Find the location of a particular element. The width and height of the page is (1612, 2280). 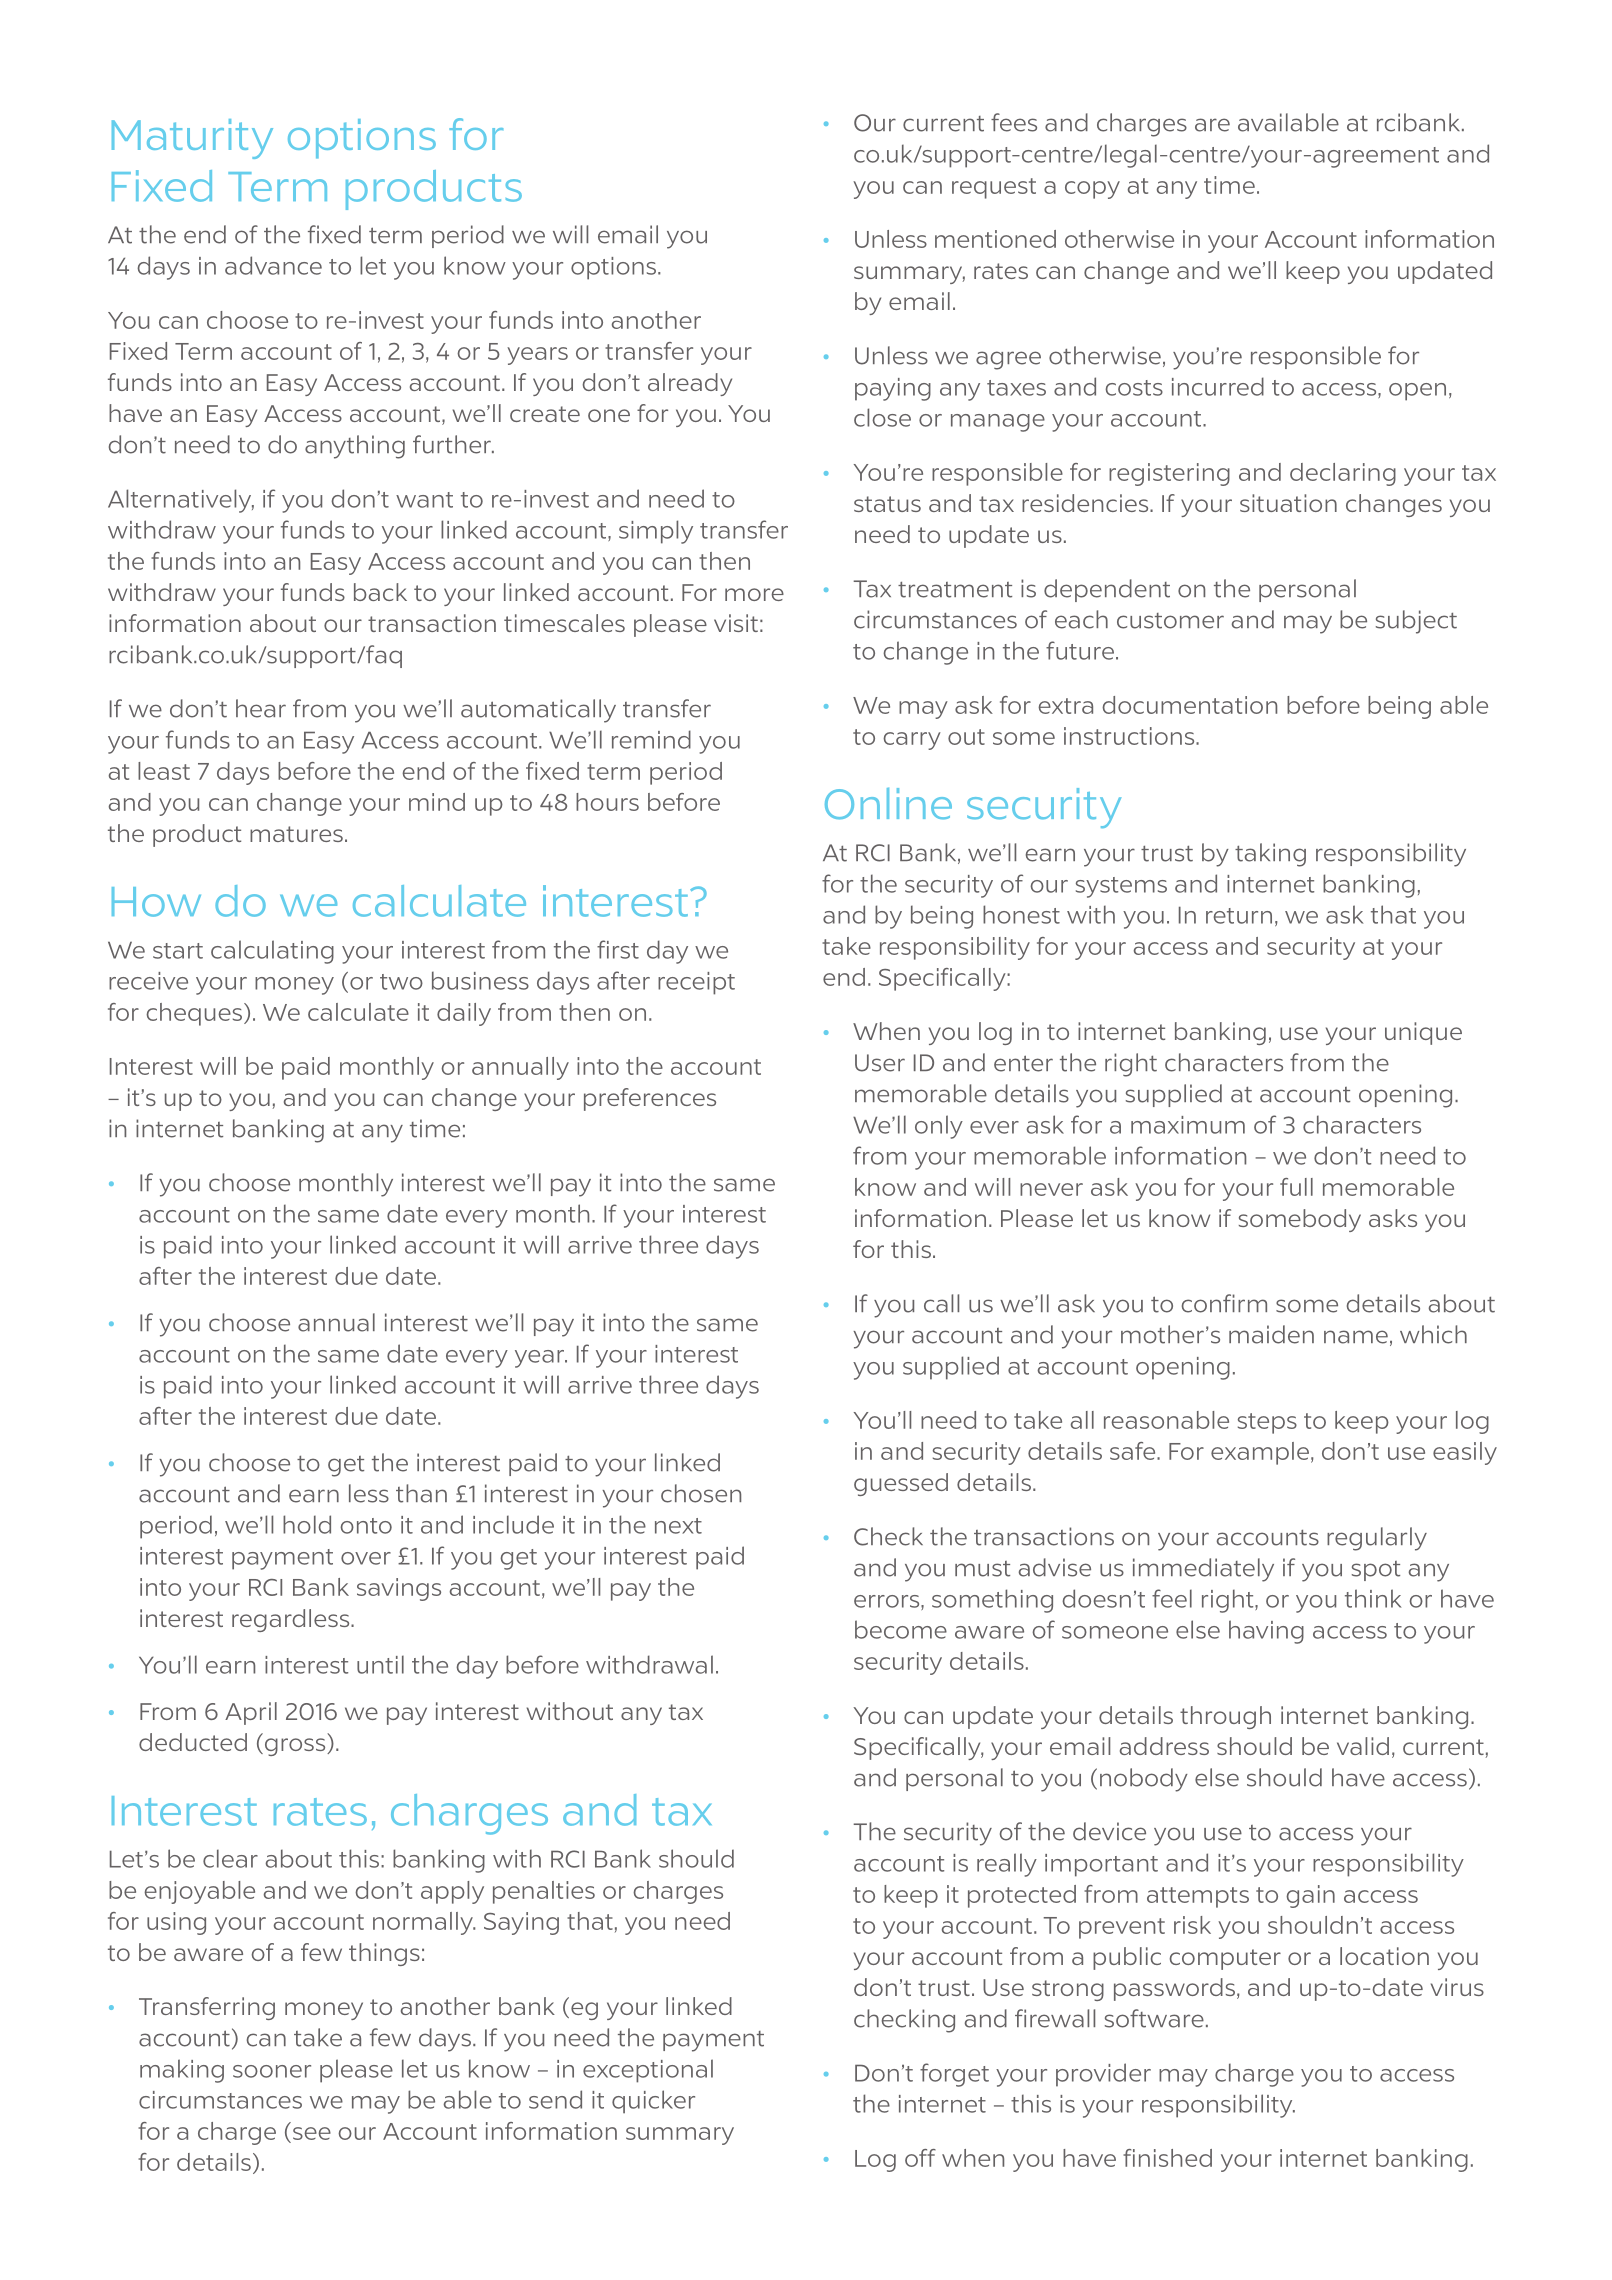

copy is located at coordinates (1092, 190).
